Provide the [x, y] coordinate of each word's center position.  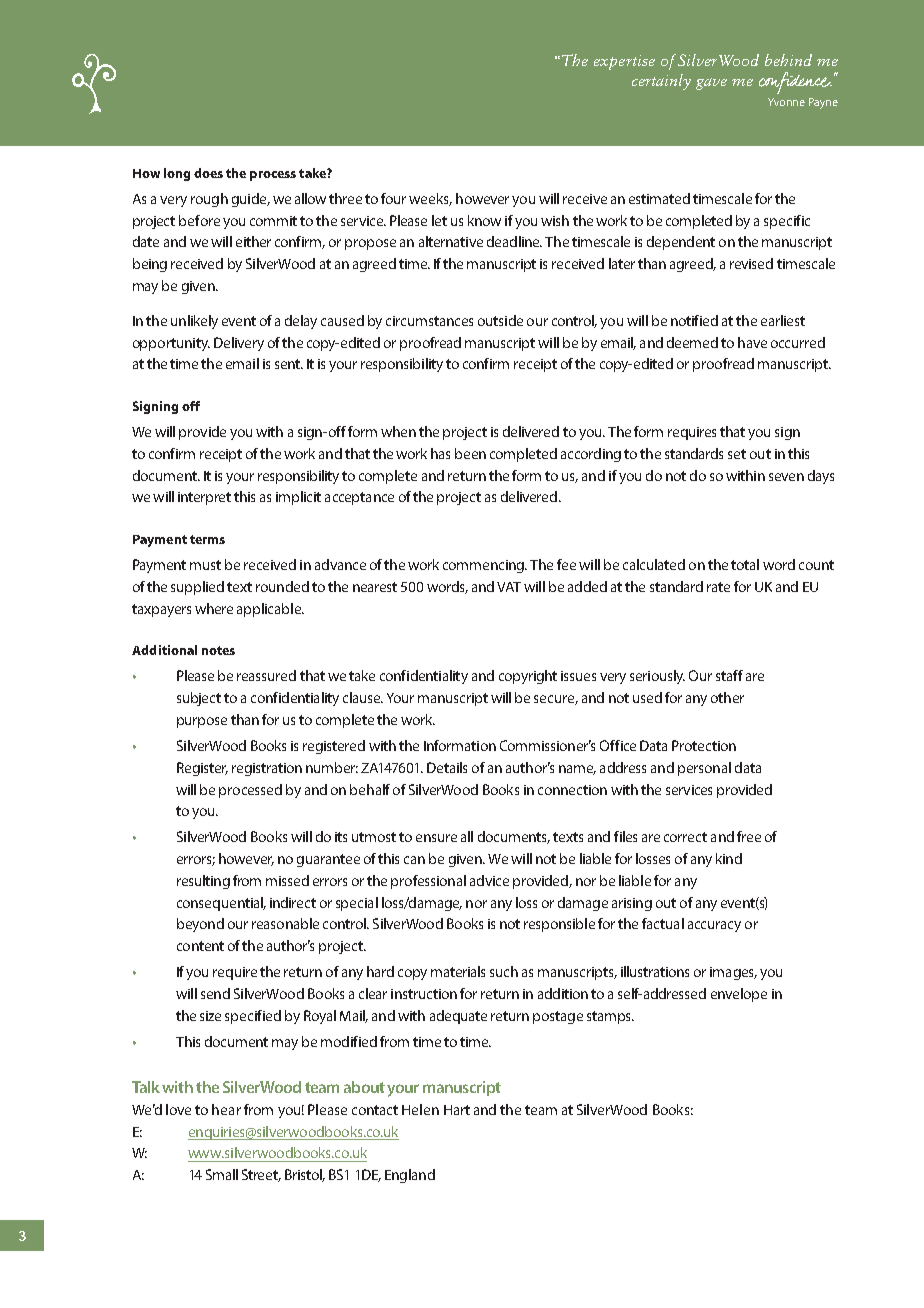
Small [222, 1174]
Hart [457, 1110]
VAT [509, 587]
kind [729, 858]
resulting [203, 882]
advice [489, 880]
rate [718, 587]
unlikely [194, 322]
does [208, 173]
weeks [430, 199]
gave [711, 84]
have [752, 342]
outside [500, 320]
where [214, 608]
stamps [610, 1017]
